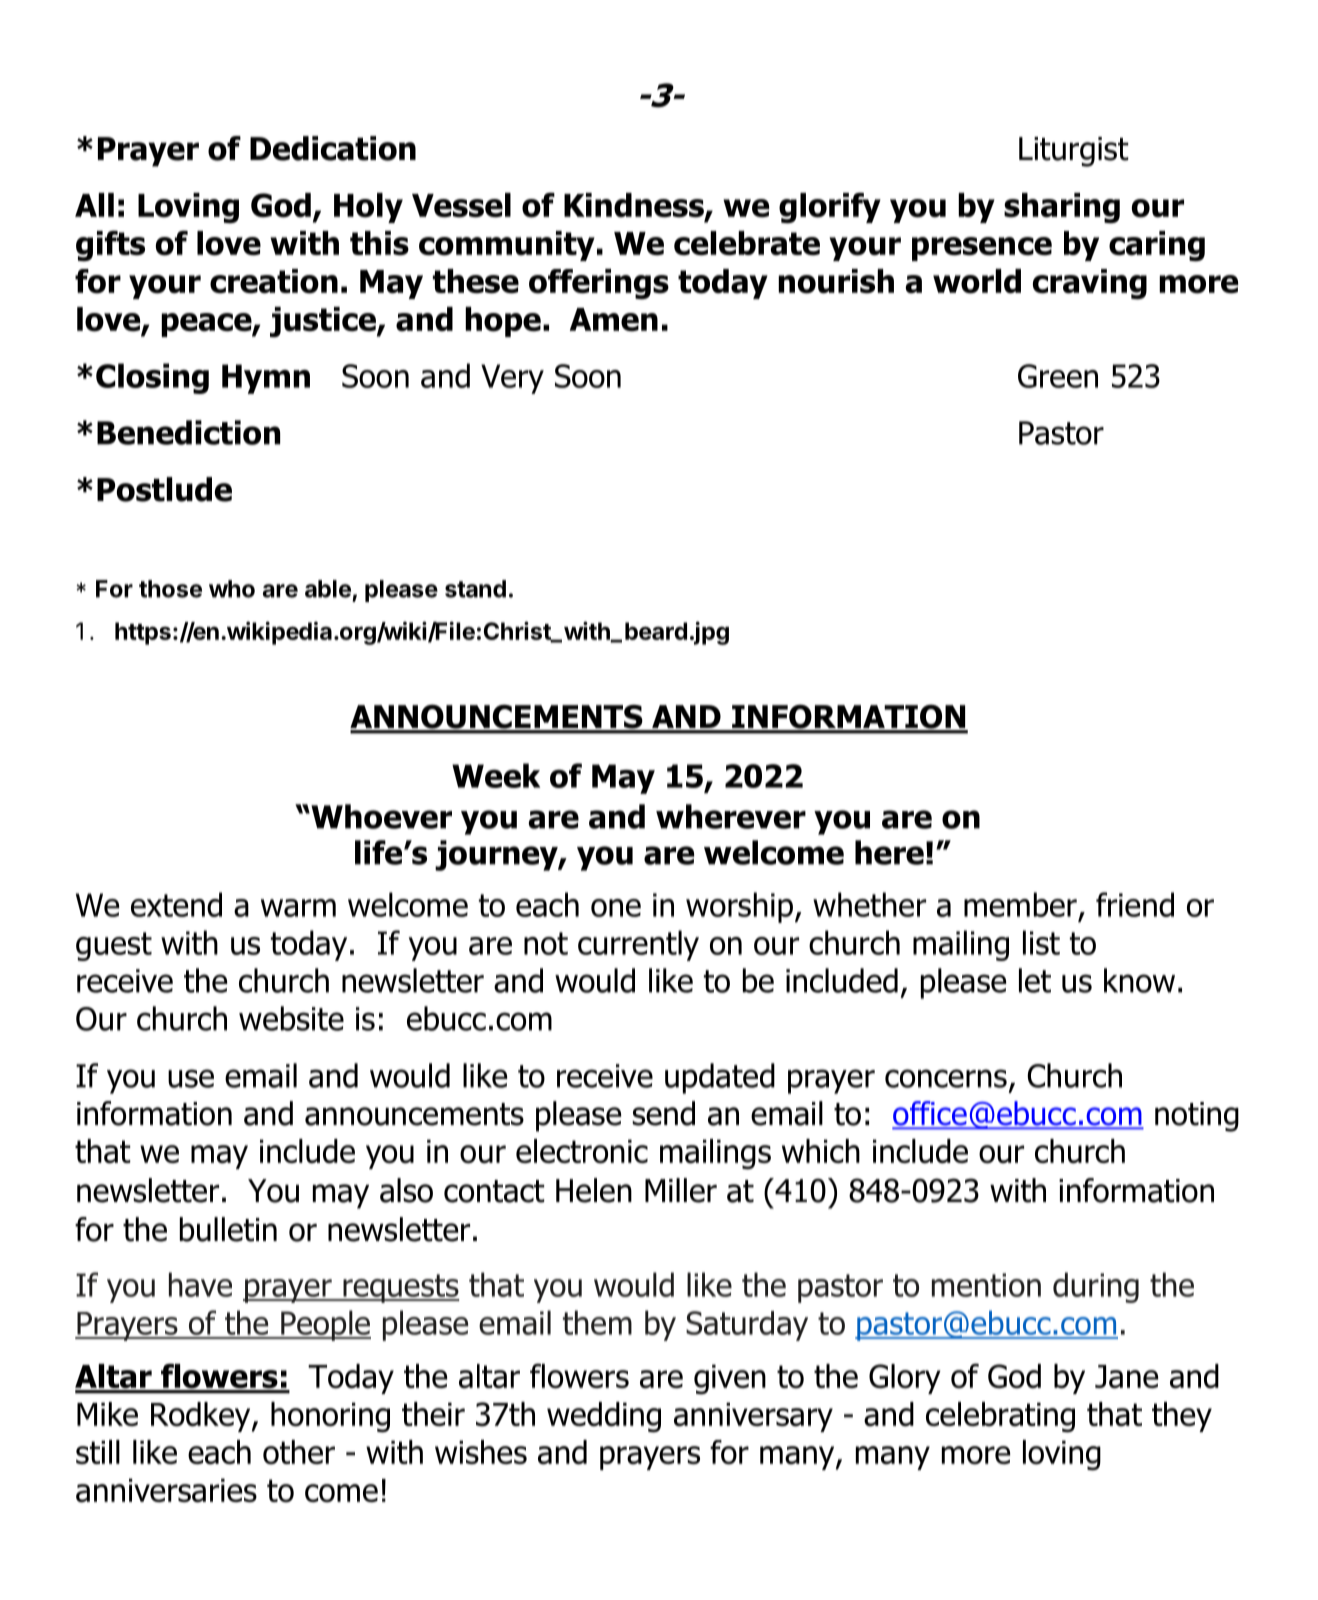 This page has height=1600, width=1318. What do you see at coordinates (333, 148) in the page?
I see `Dedication` at bounding box center [333, 148].
